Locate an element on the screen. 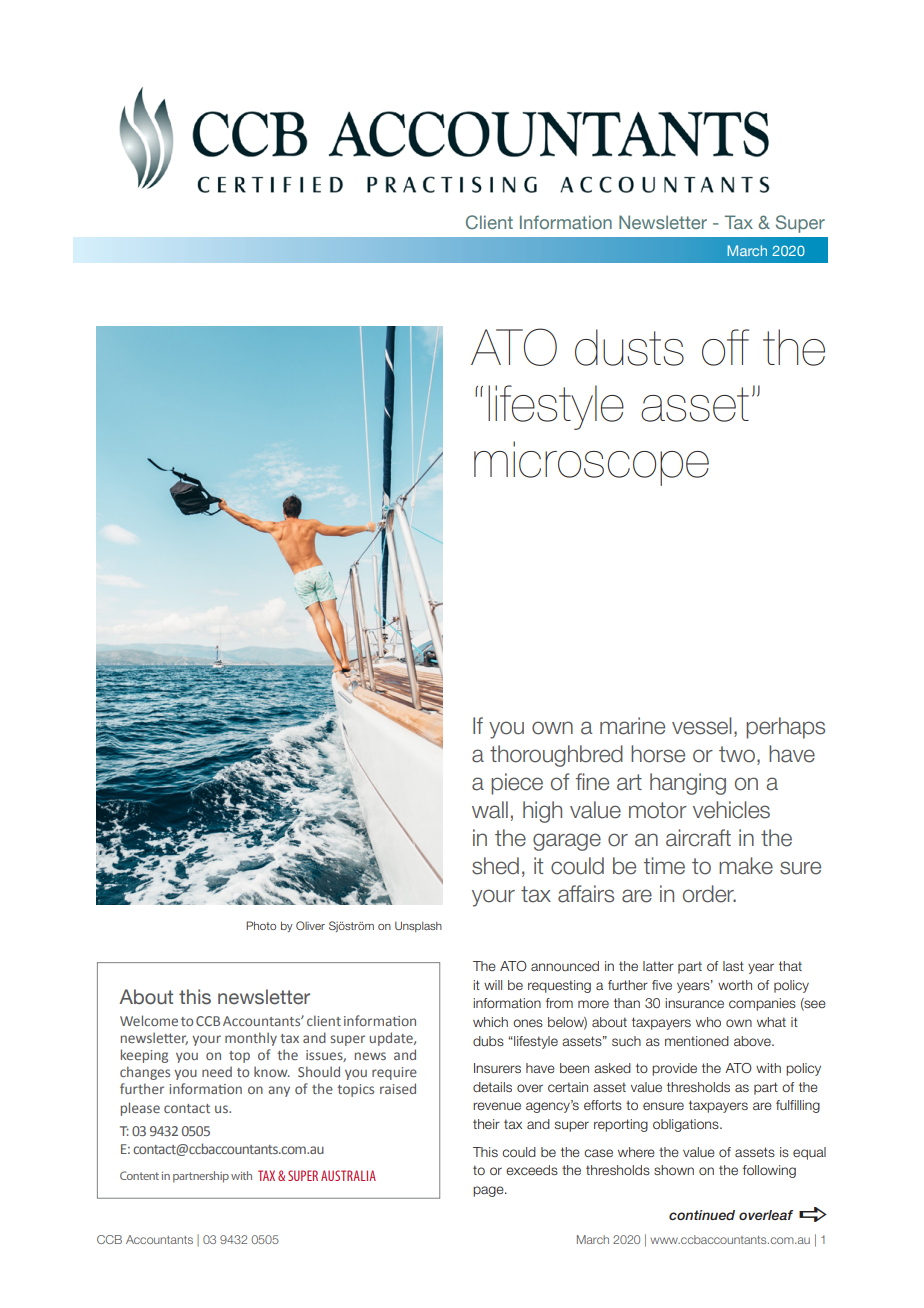 Image resolution: width=924 pixels, height=1308 pixels. piece is located at coordinates (517, 784).
